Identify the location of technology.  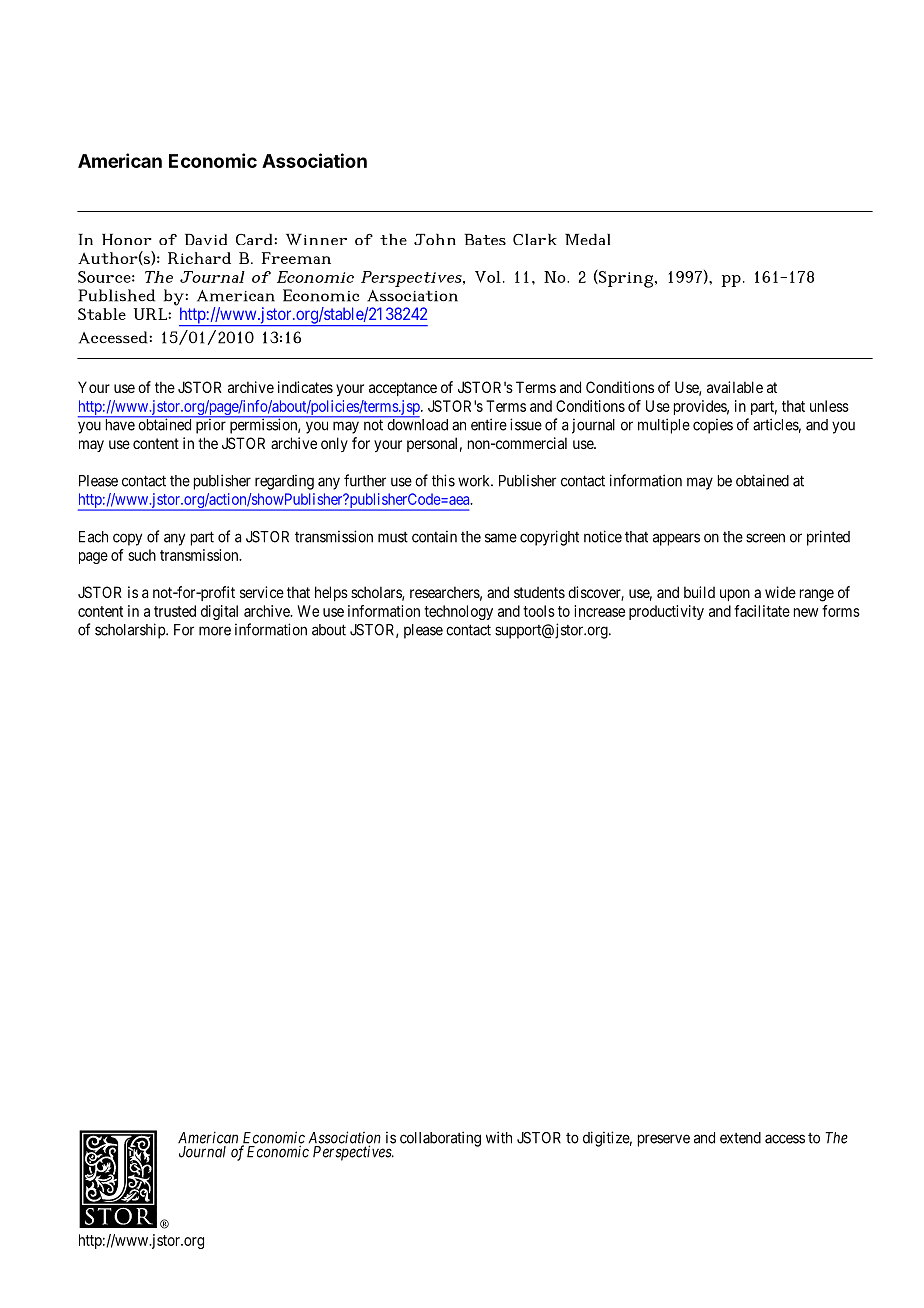
(458, 612).
